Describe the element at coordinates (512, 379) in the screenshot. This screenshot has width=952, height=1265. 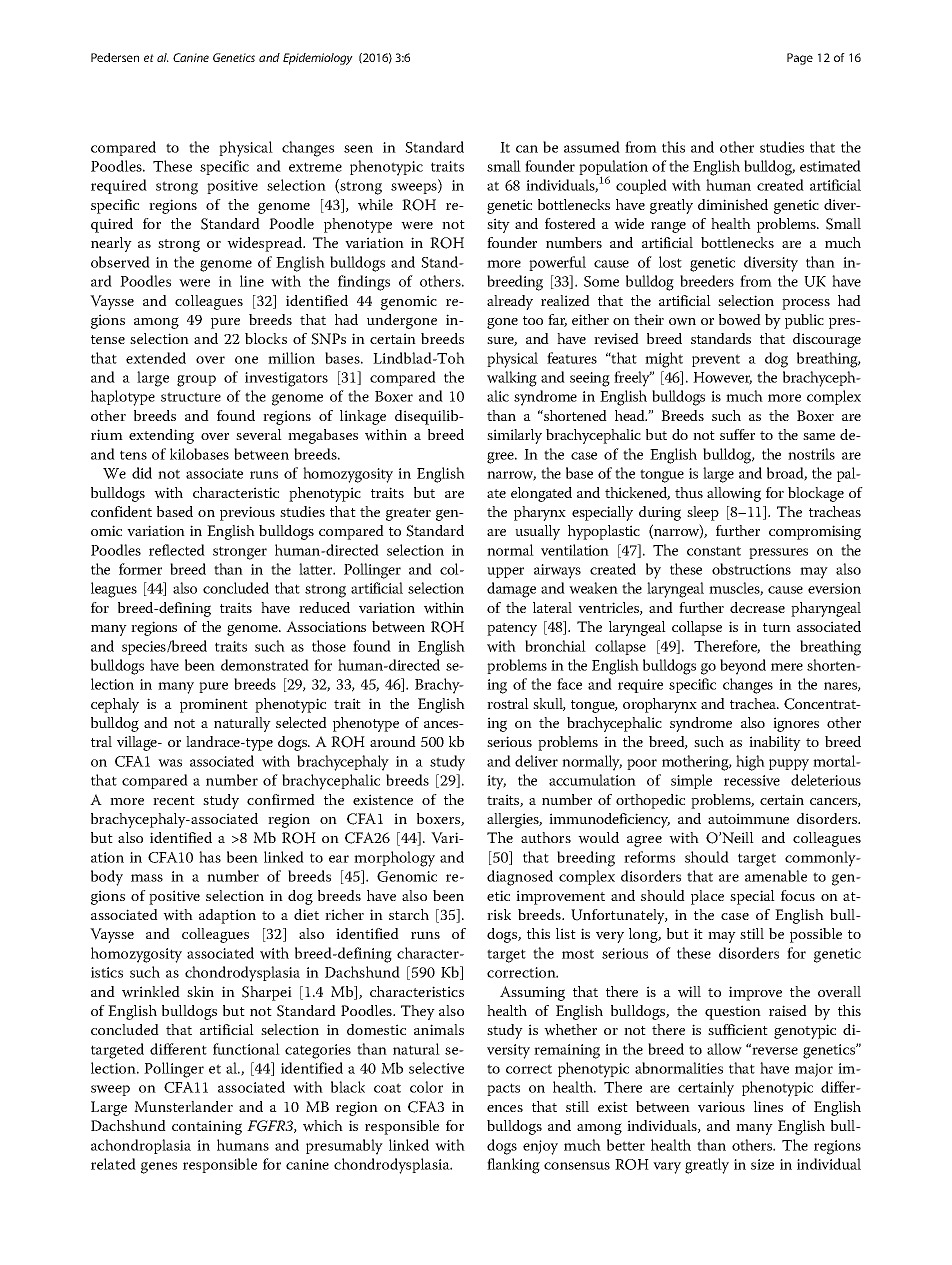
I see `walking` at that location.
